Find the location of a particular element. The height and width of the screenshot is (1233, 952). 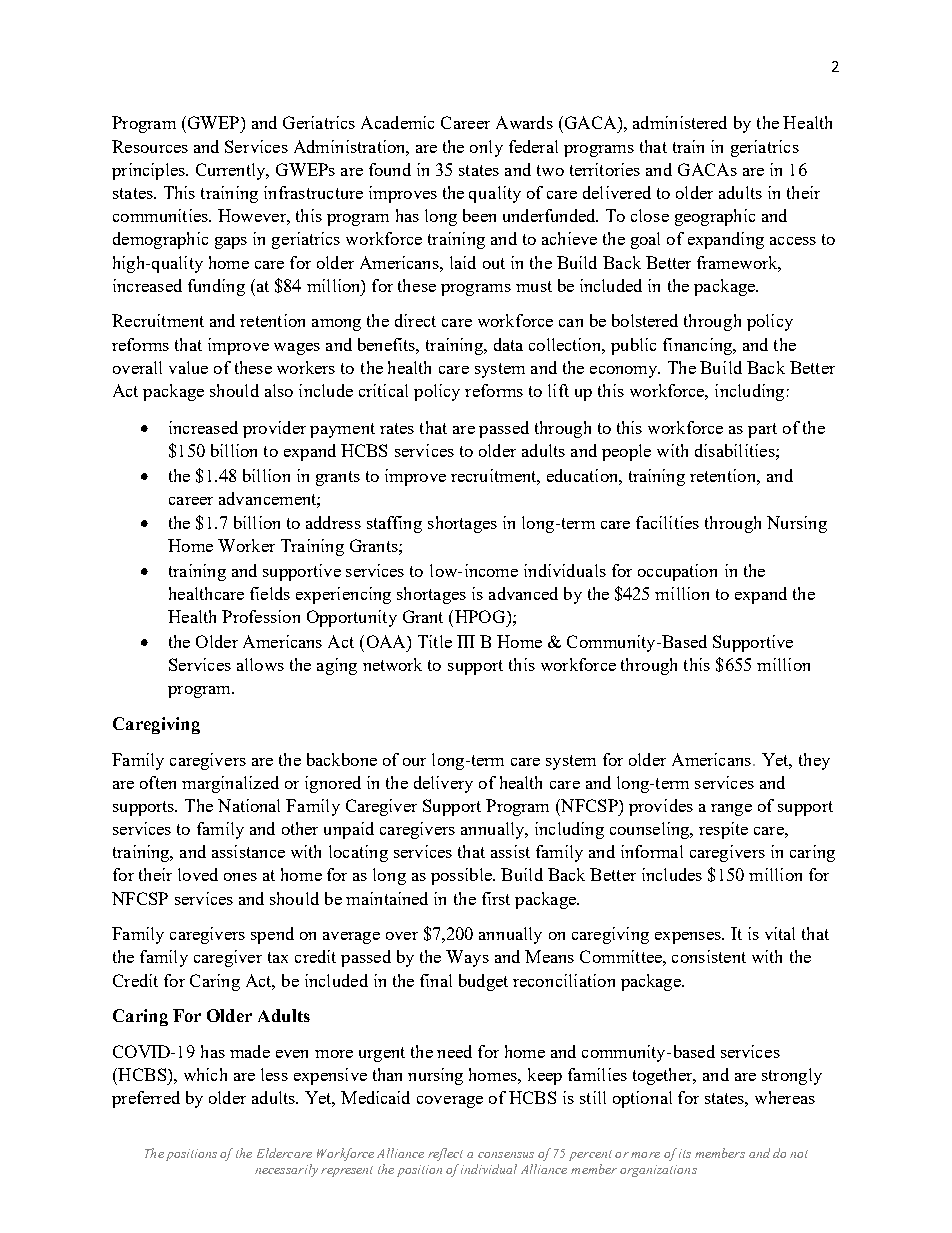

Currently is located at coordinates (232, 171).
